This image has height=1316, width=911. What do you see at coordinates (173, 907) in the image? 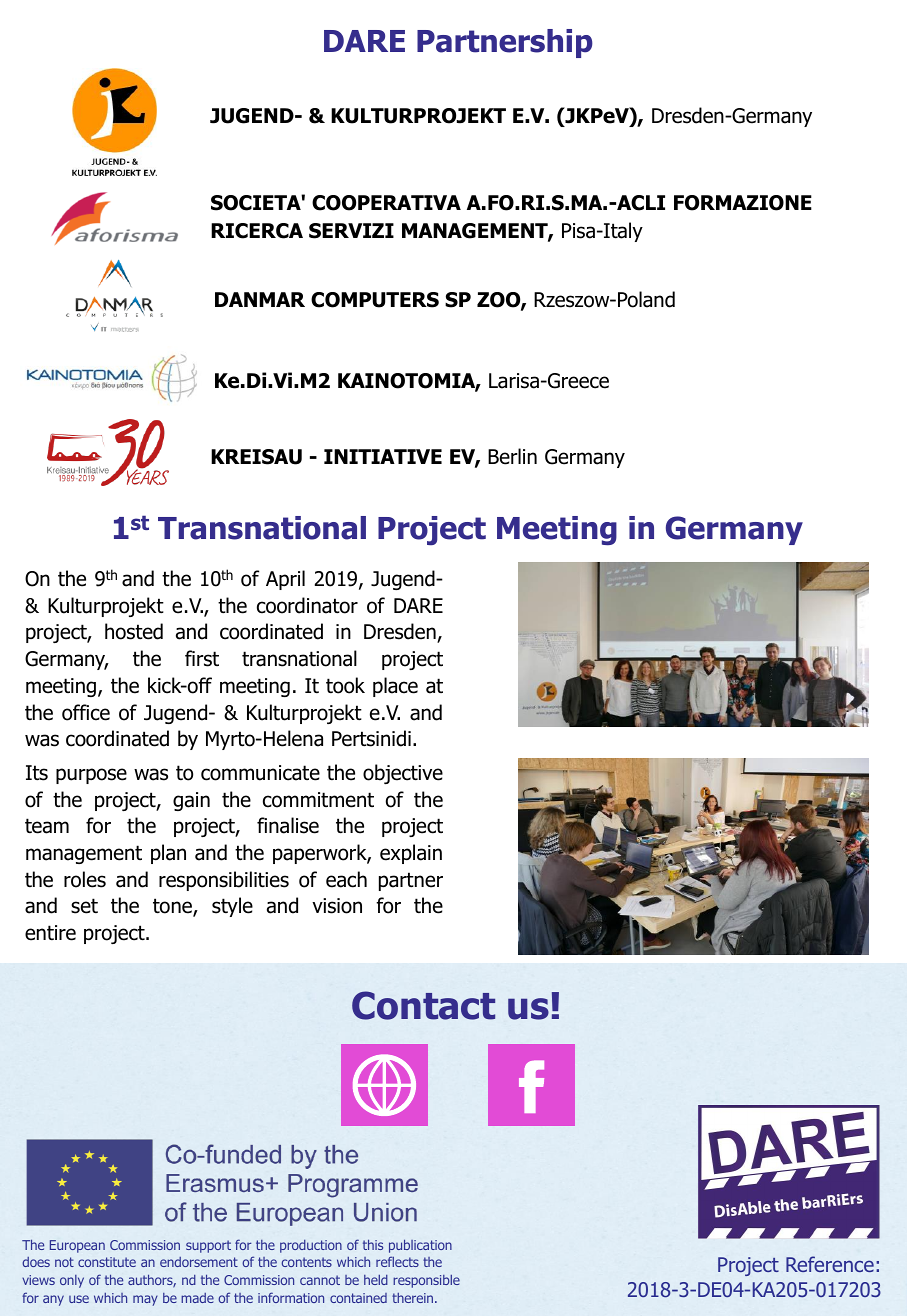
I see `tone` at bounding box center [173, 907].
